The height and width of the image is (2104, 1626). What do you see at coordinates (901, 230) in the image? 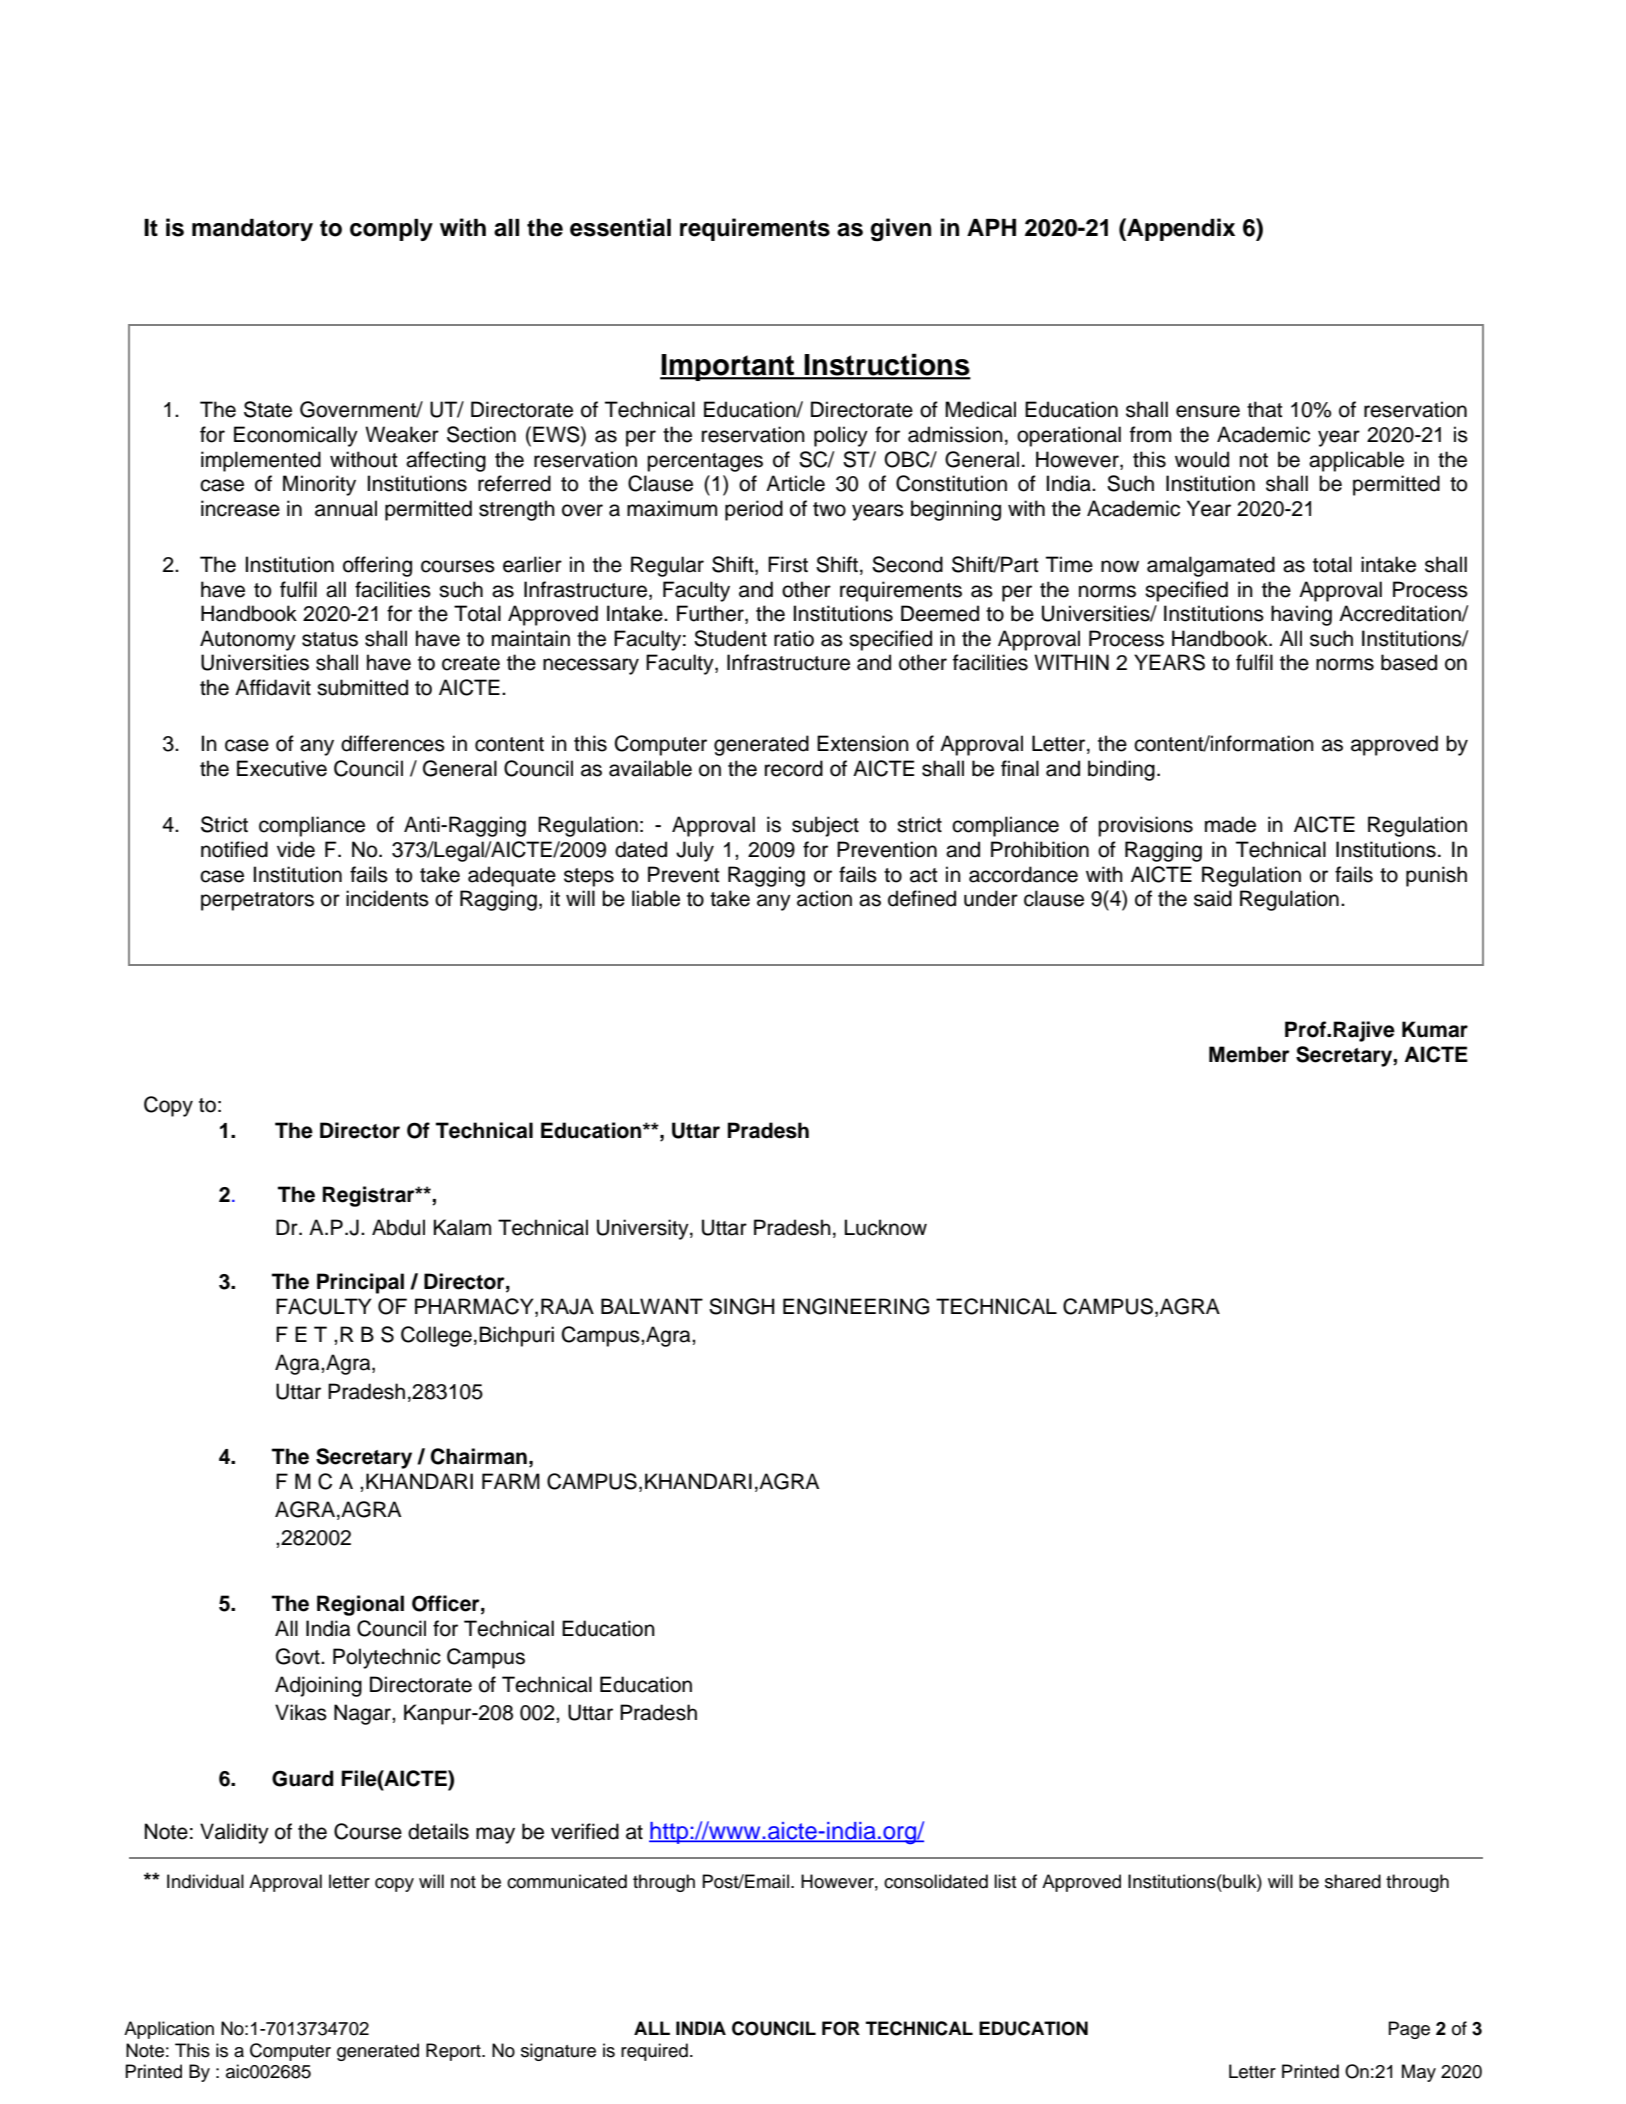
I see `given` at bounding box center [901, 230].
